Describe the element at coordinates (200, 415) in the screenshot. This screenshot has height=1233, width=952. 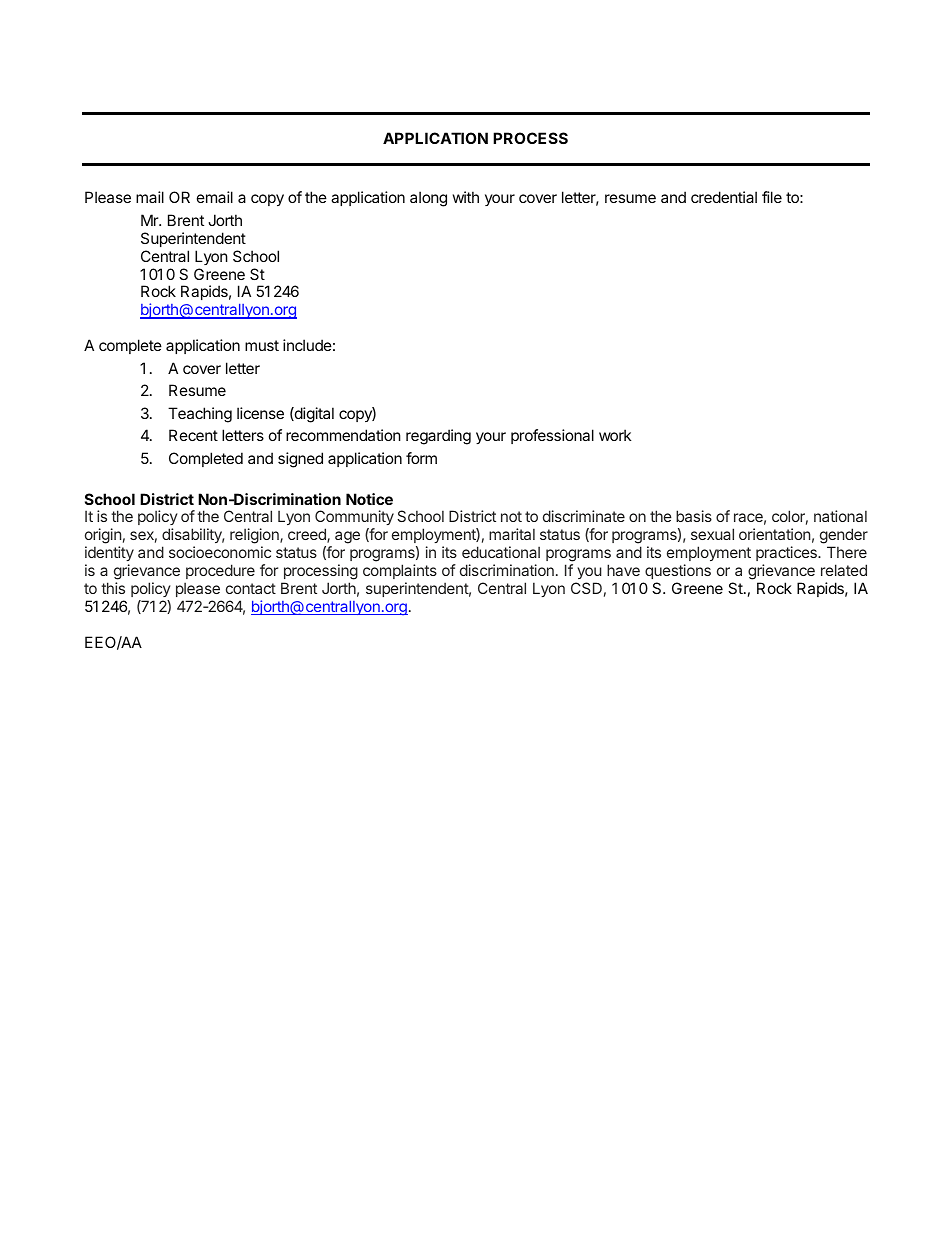
I see `Teaching` at that location.
